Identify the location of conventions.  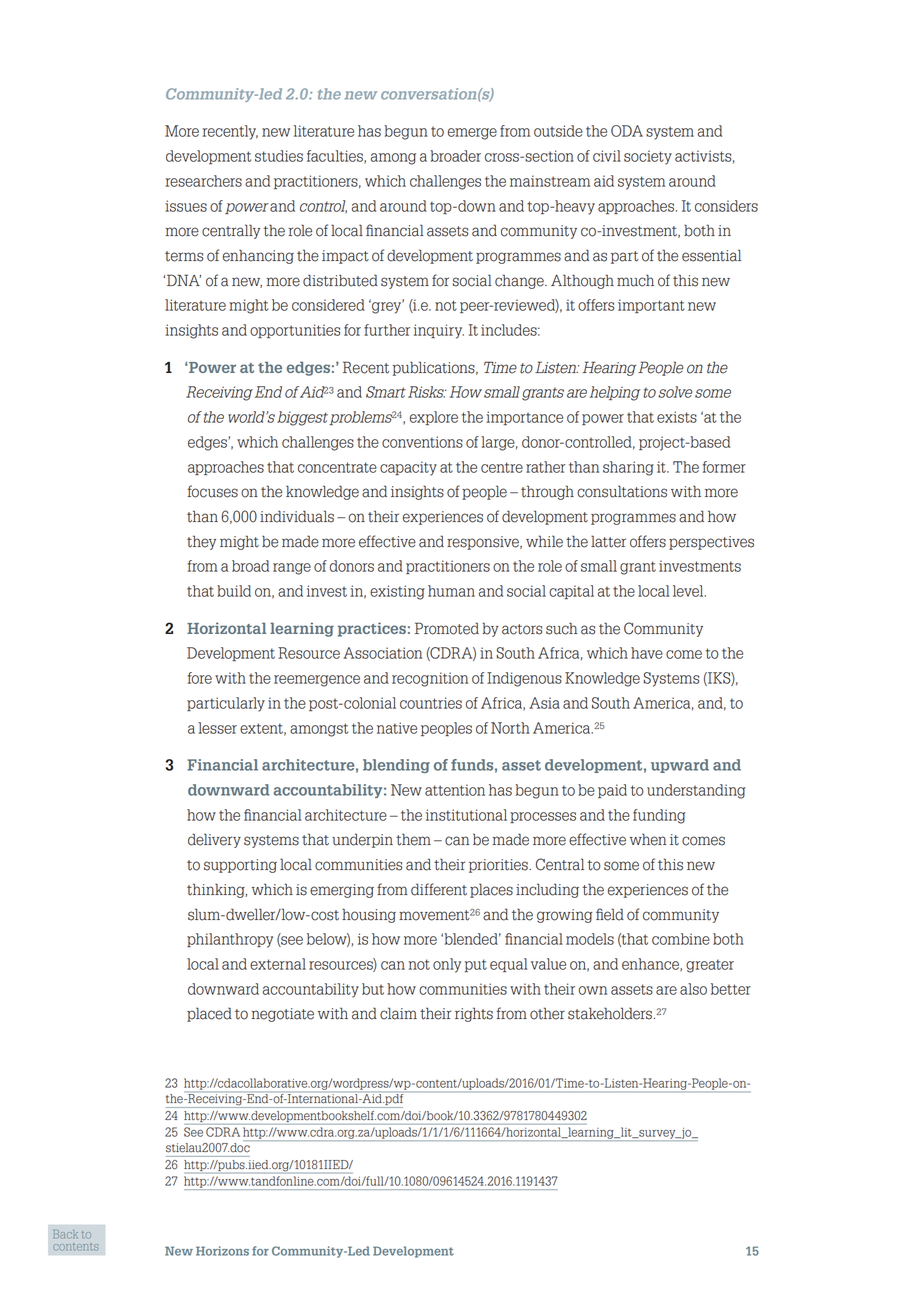
(422, 442).
